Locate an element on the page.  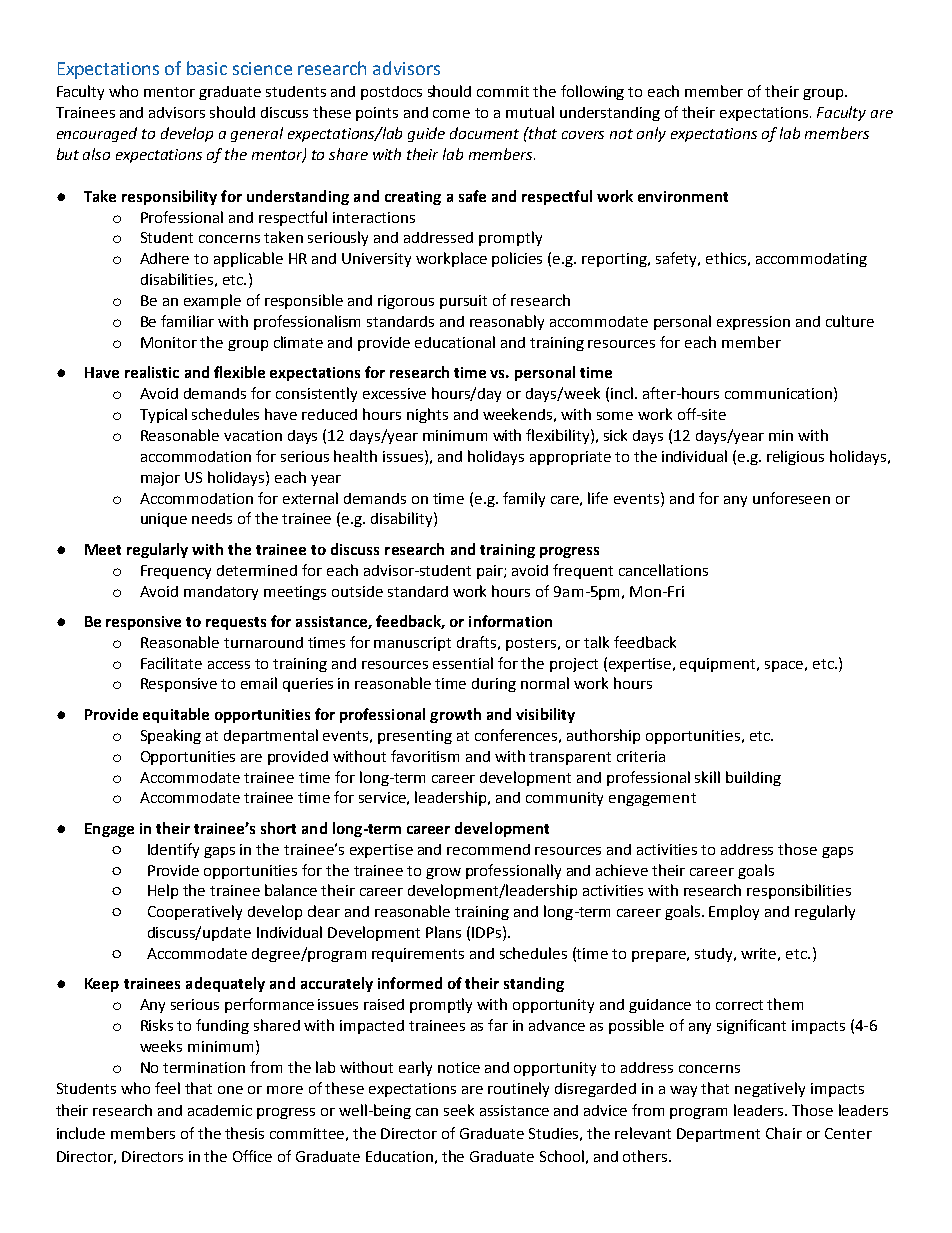
come is located at coordinates (451, 114).
